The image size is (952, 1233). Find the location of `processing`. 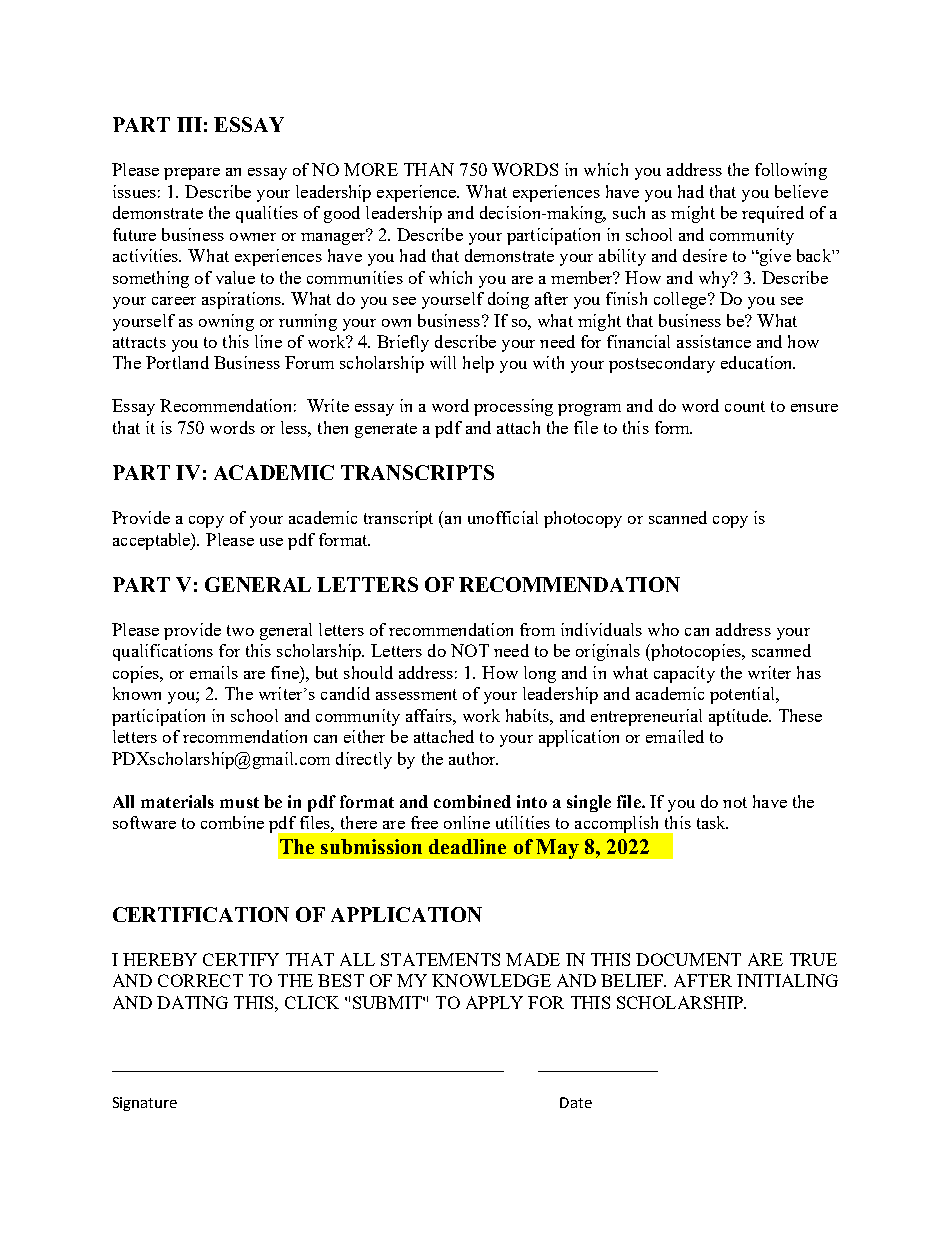

processing is located at coordinates (513, 407).
